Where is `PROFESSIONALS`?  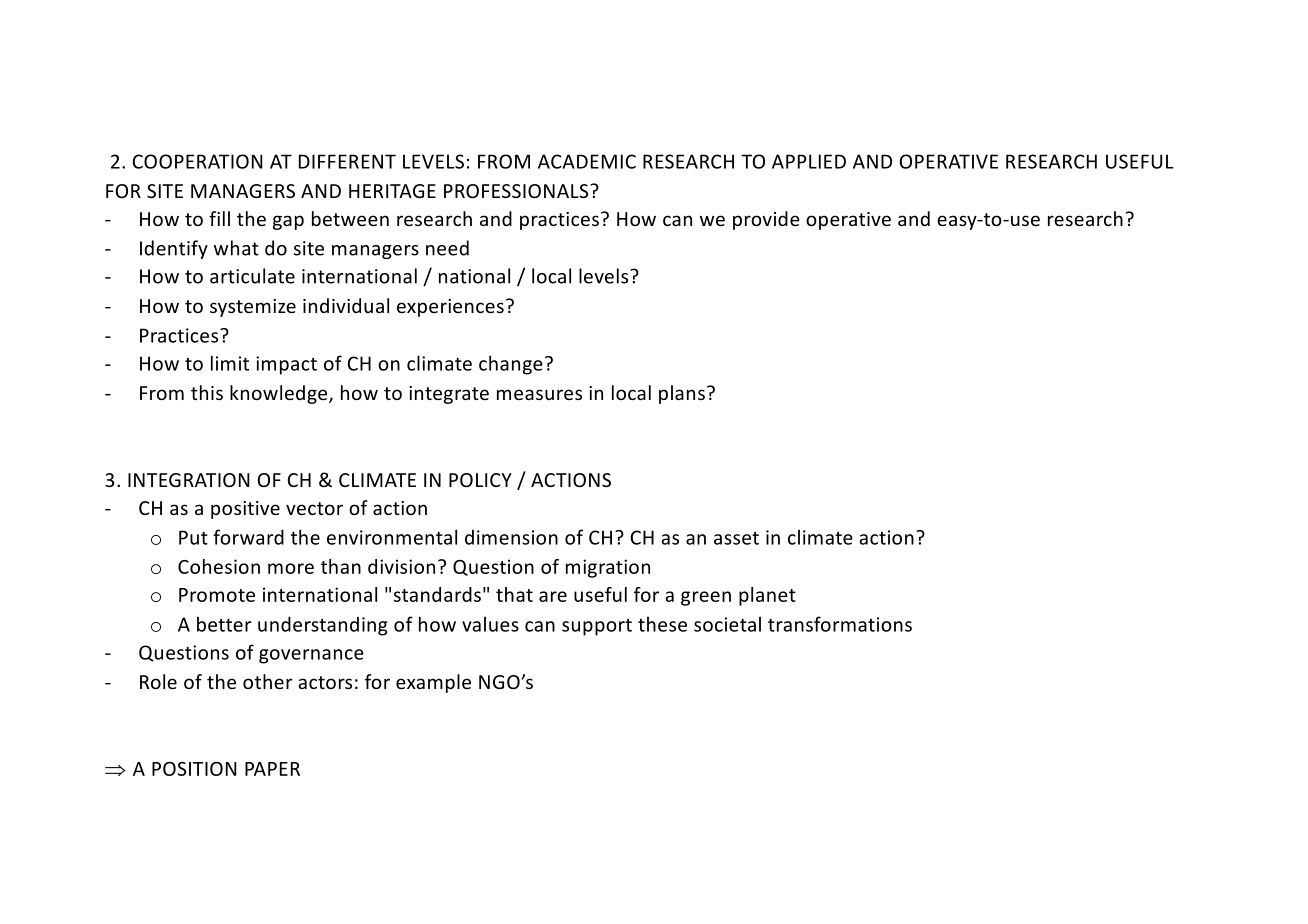
PROFESSIONALS is located at coordinates (517, 191).
